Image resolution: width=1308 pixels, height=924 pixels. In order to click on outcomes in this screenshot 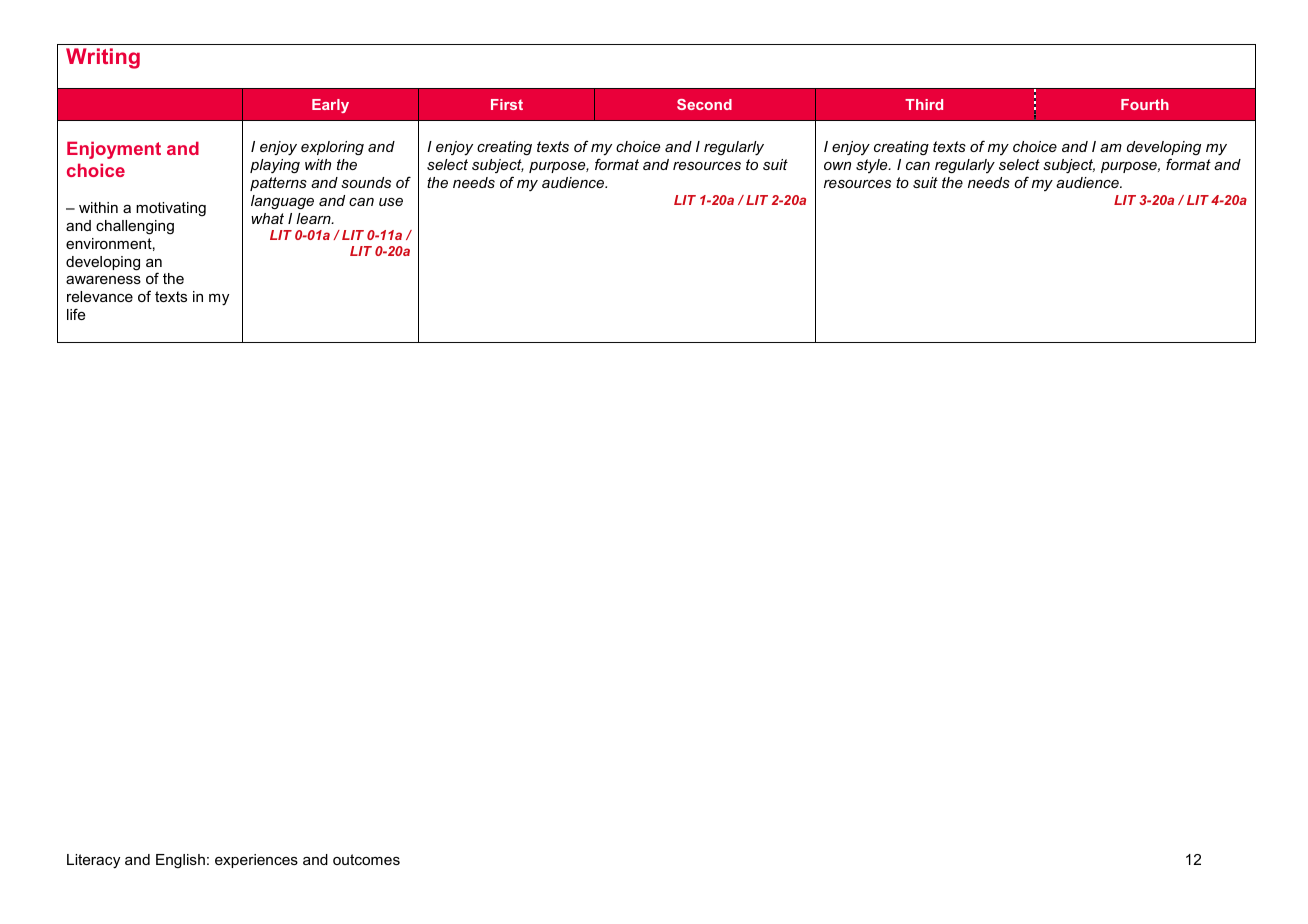, I will do `click(366, 859)`.
